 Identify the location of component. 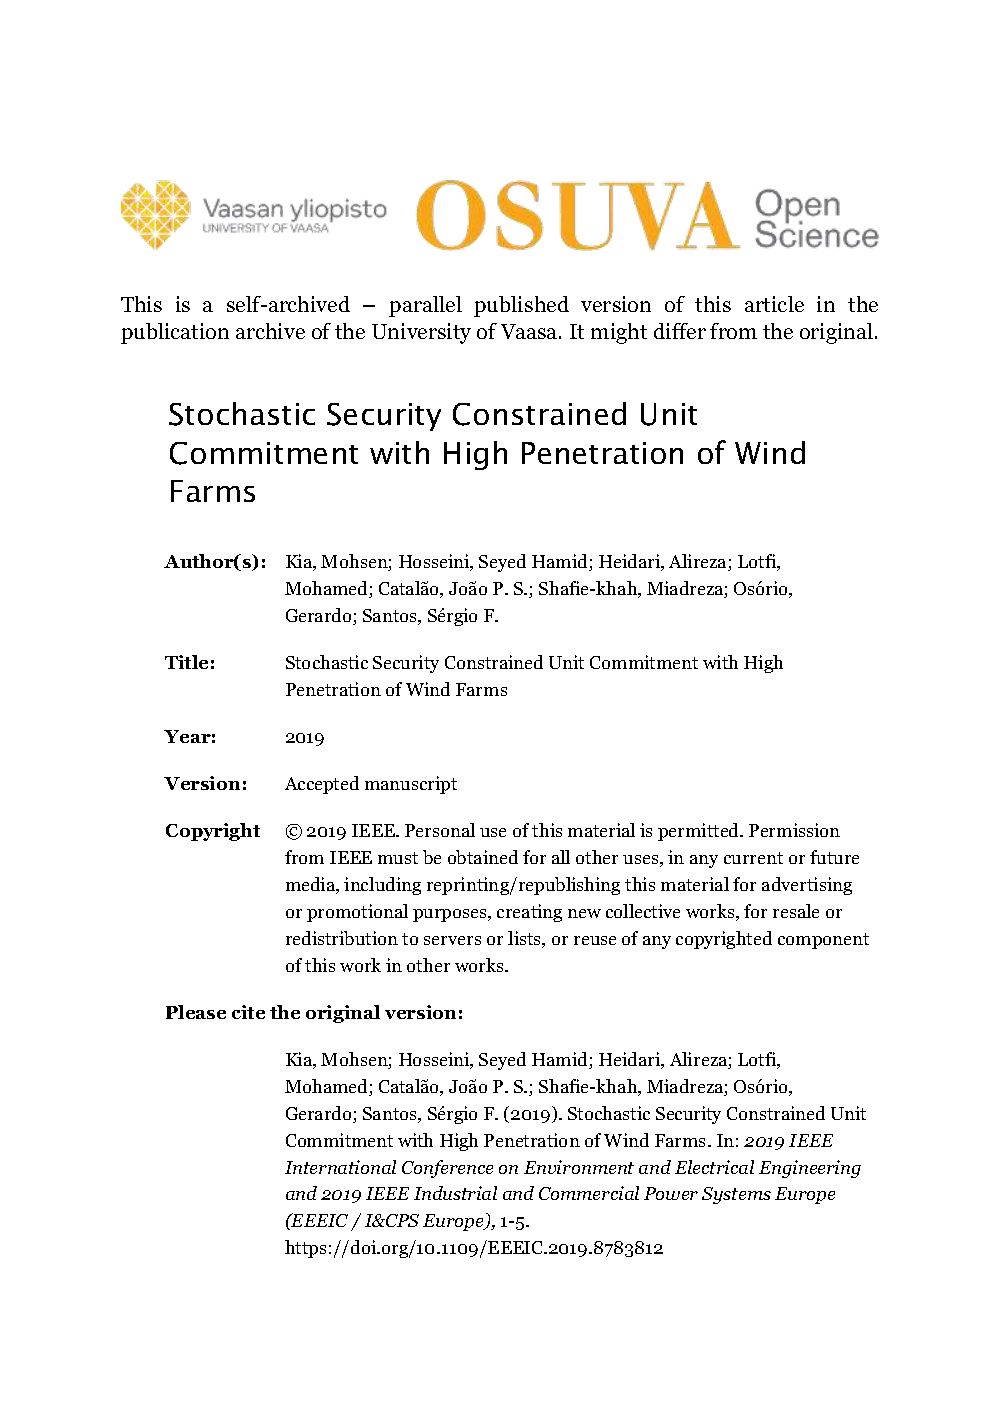
(823, 941).
